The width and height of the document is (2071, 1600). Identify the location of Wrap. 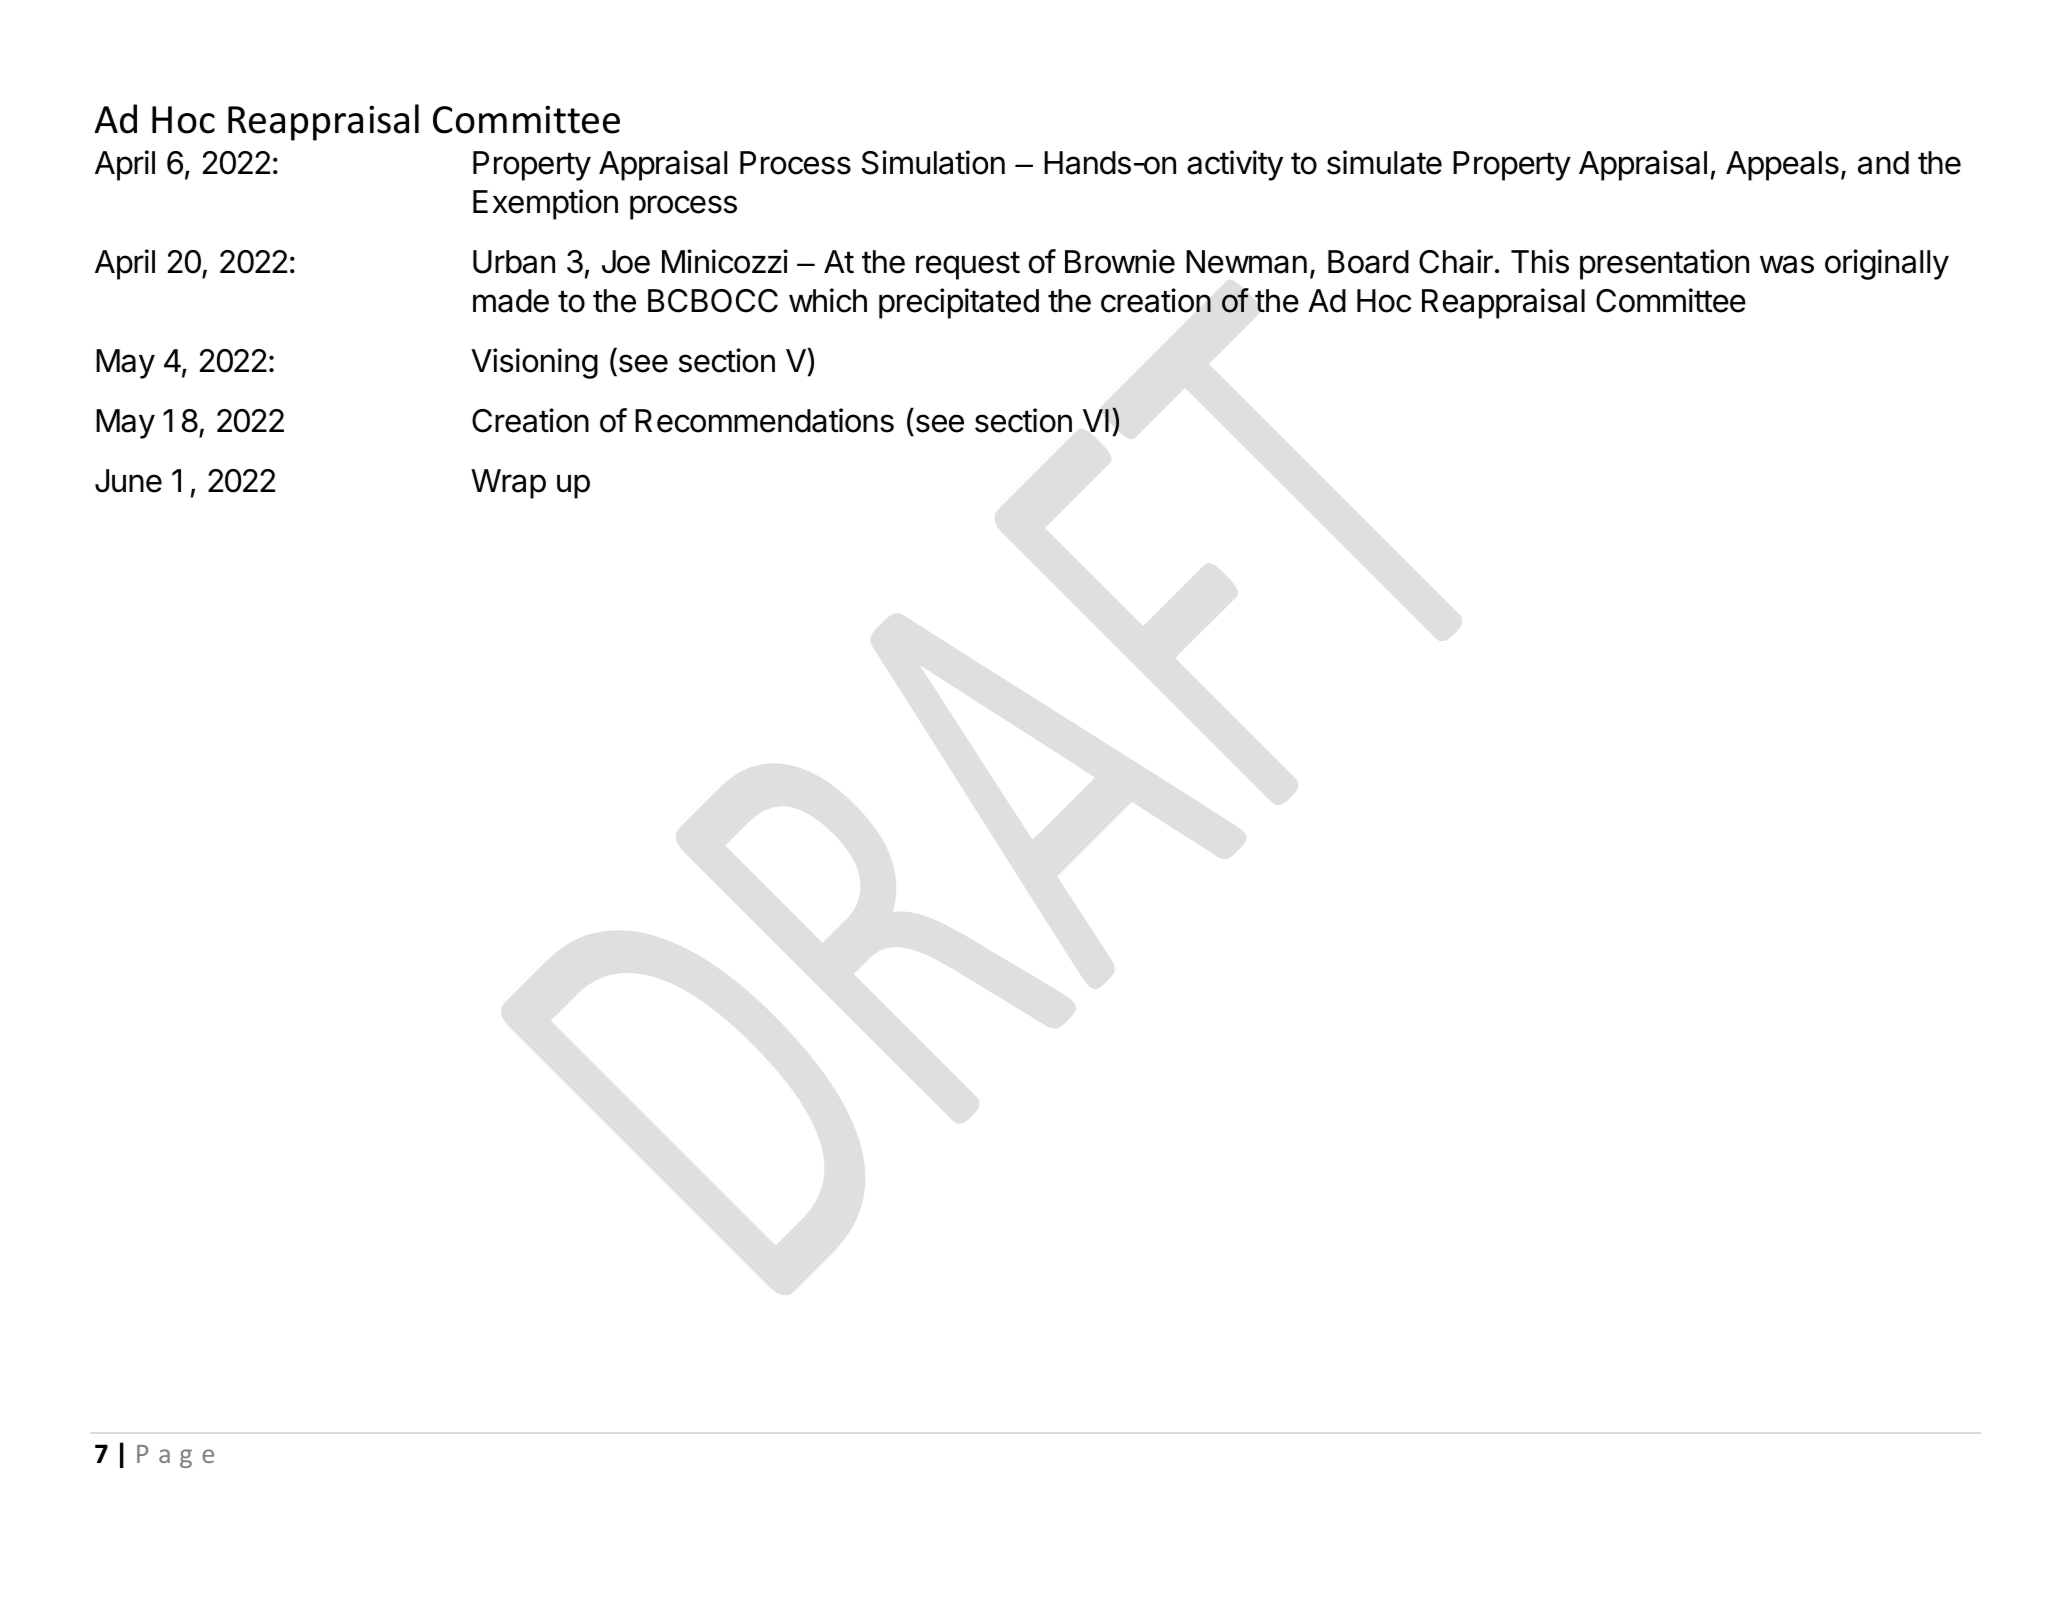
(508, 484).
